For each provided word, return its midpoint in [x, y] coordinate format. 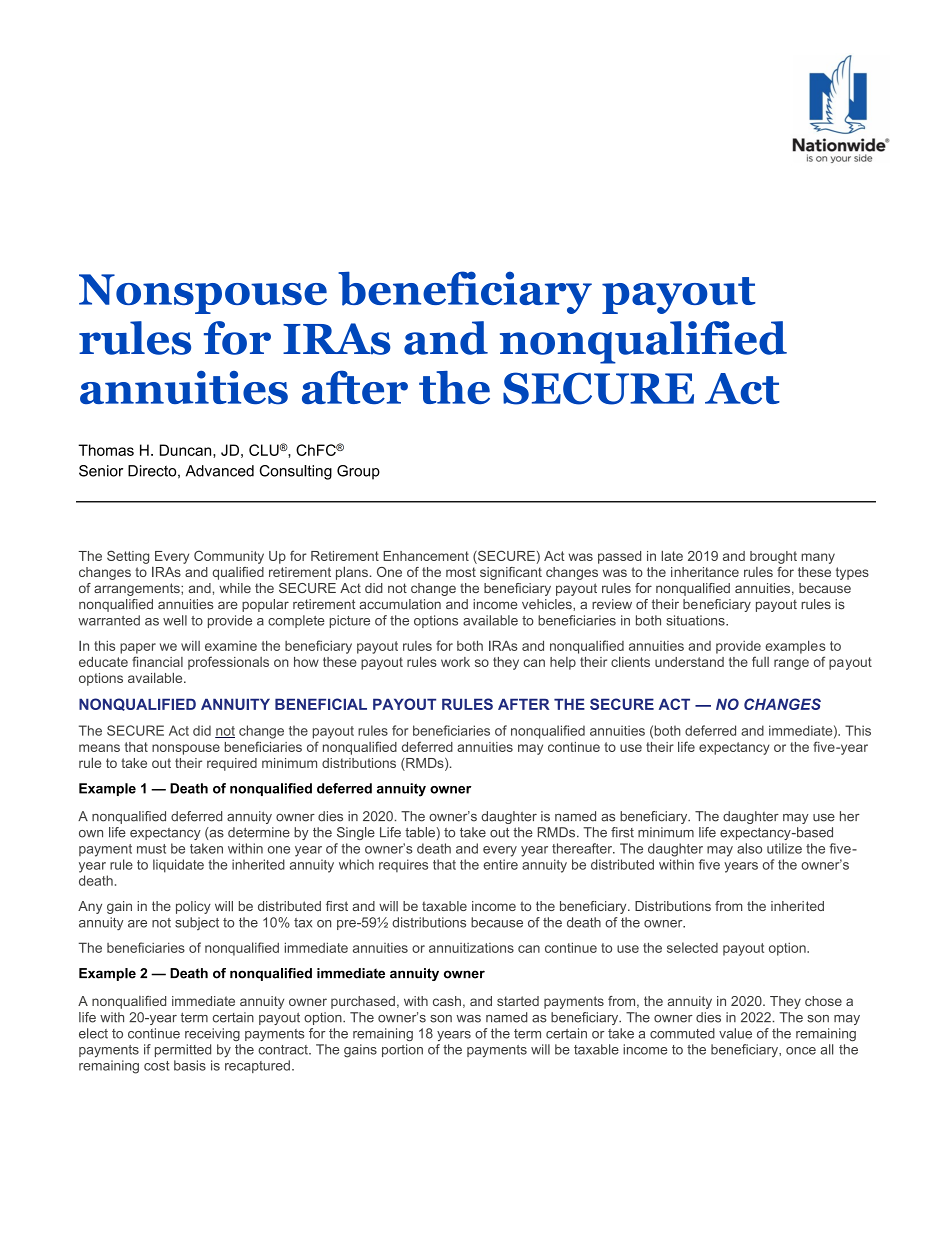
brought [773, 557]
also [749, 848]
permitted [183, 1050]
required [232, 764]
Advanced [220, 471]
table [420, 832]
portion [402, 1050]
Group [358, 472]
